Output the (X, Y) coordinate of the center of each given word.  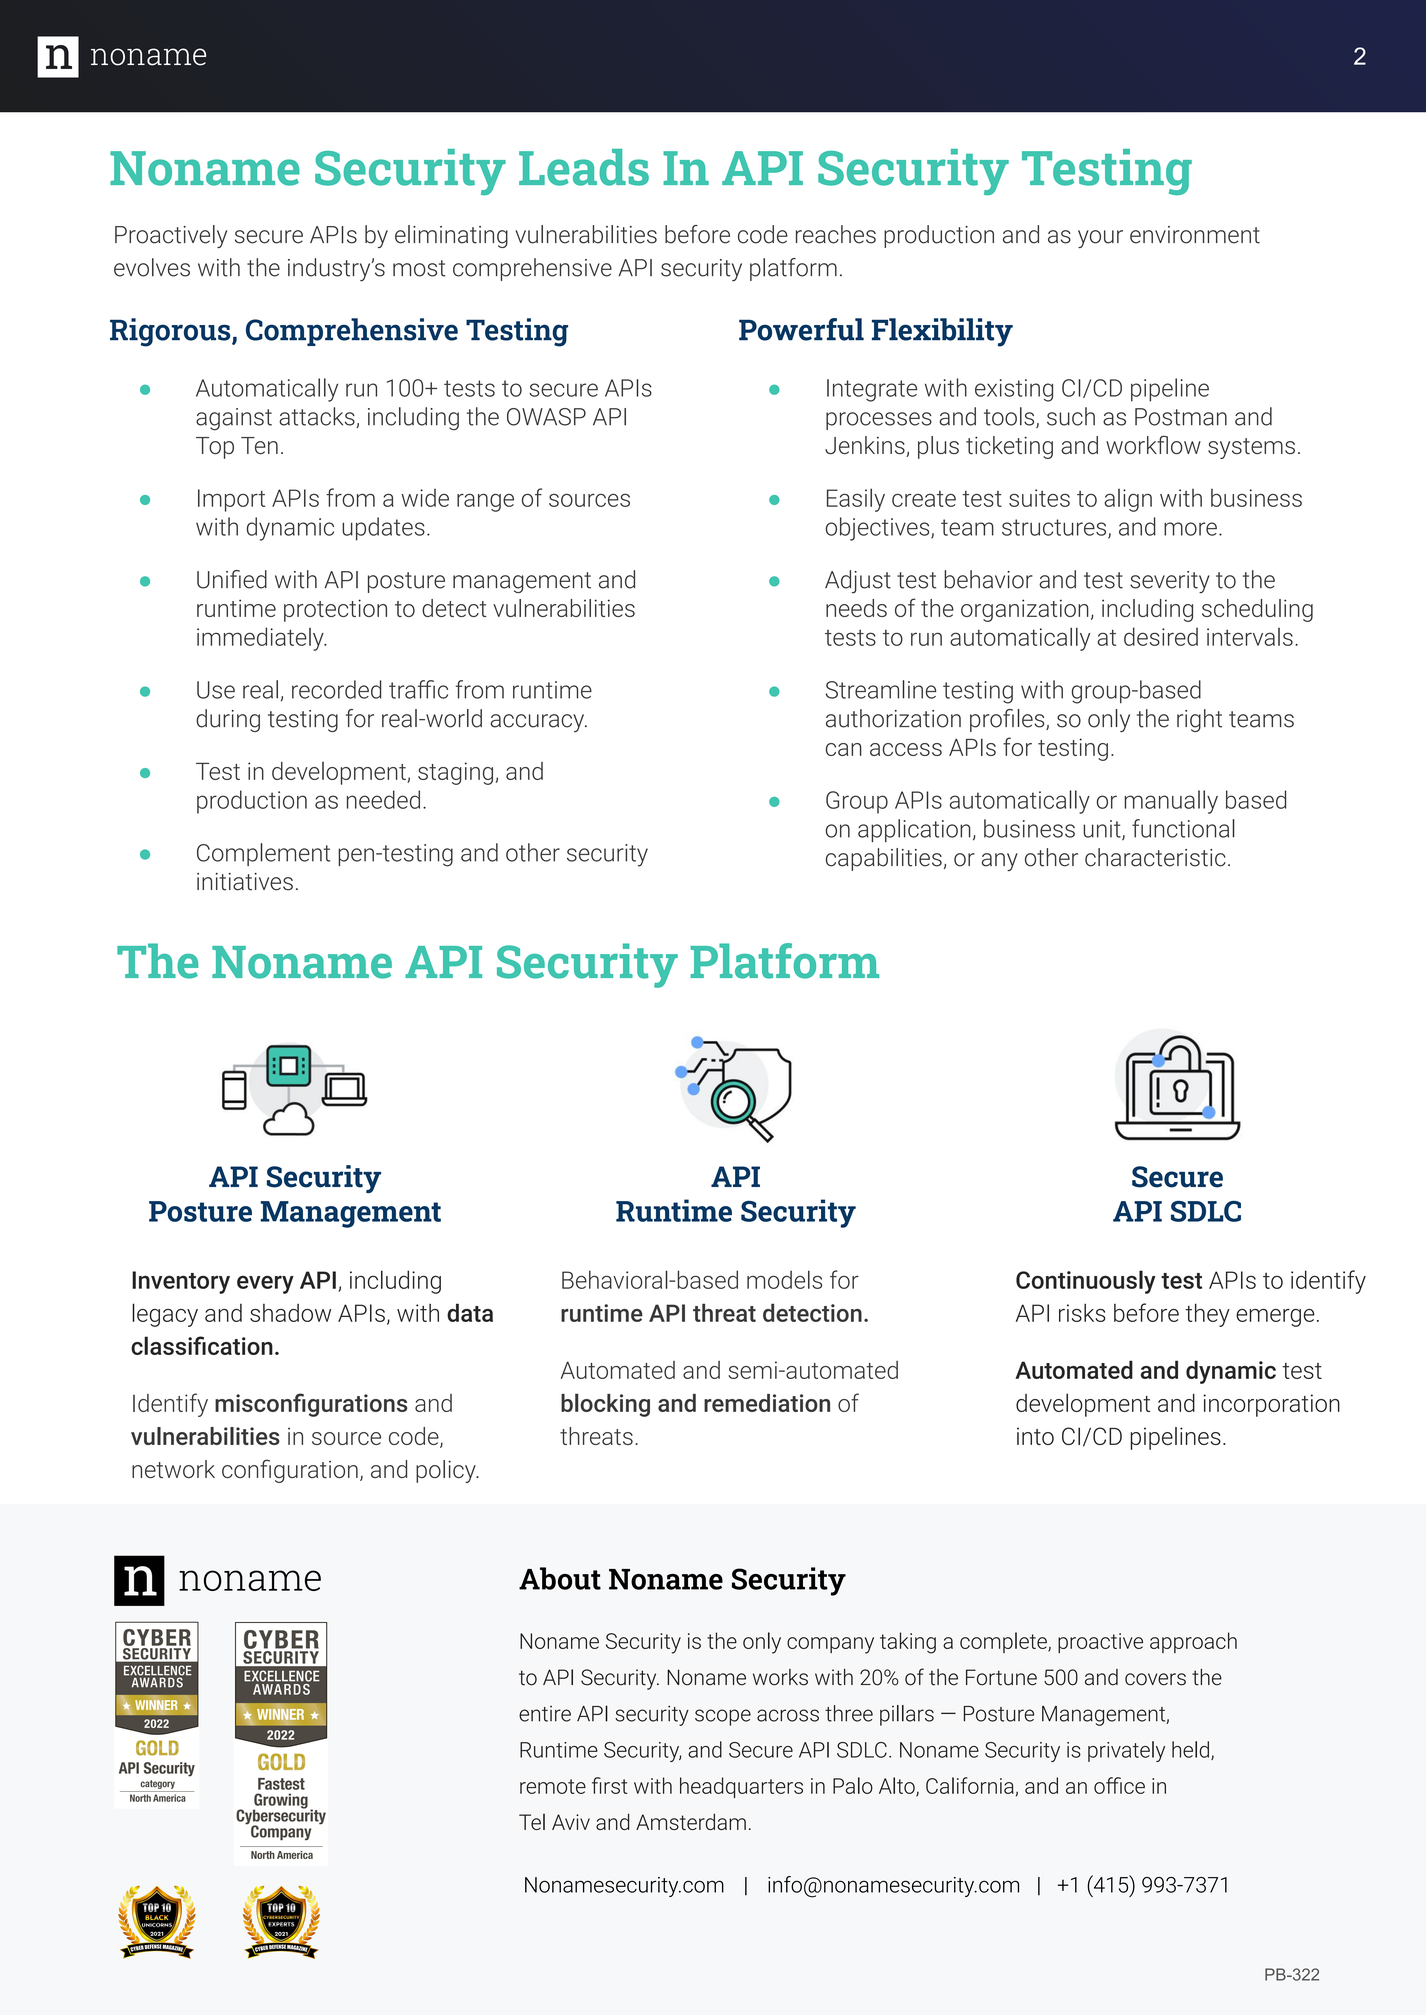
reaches (836, 234)
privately (1126, 1751)
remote (553, 1786)
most (419, 268)
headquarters (741, 1787)
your (1100, 239)
